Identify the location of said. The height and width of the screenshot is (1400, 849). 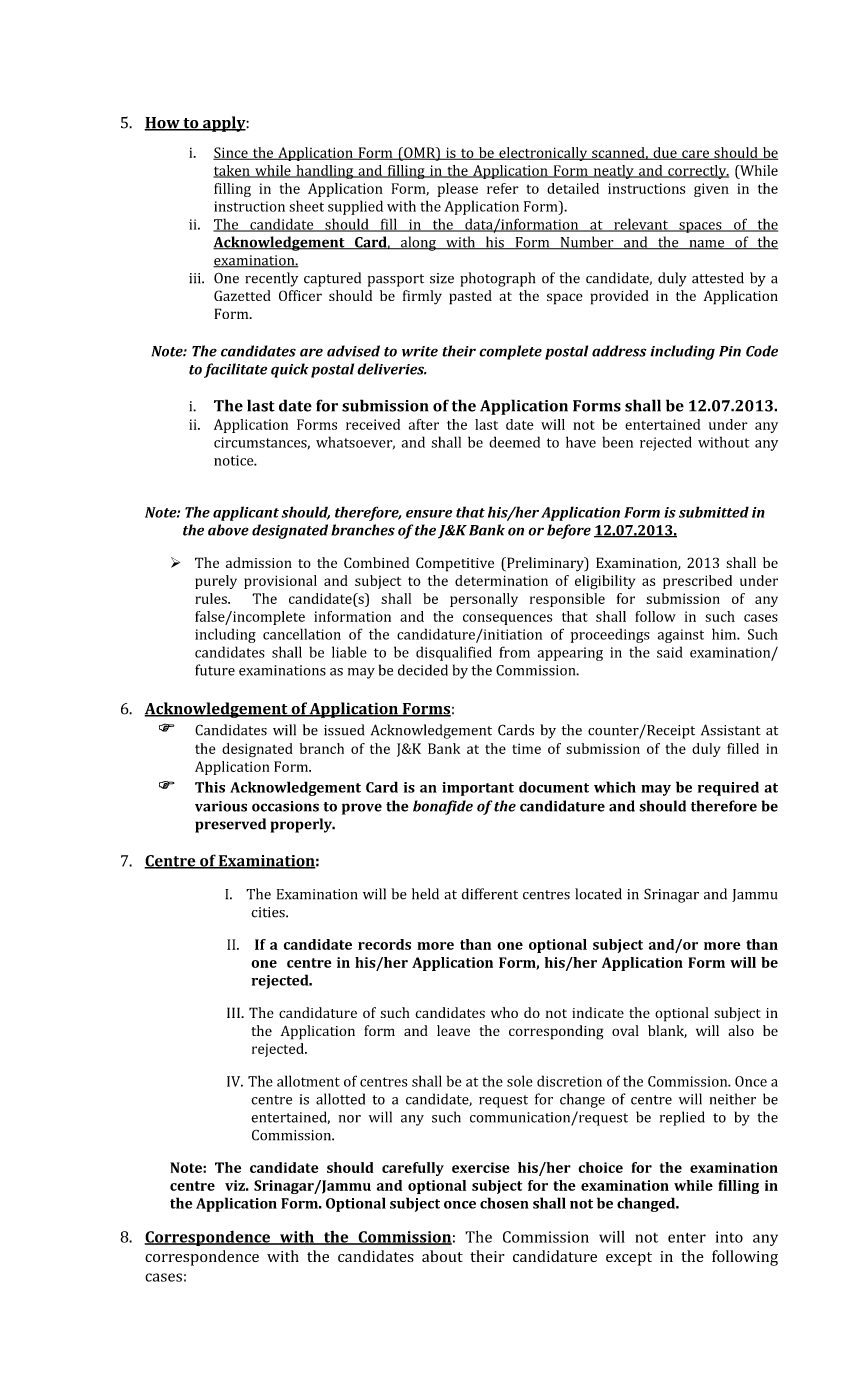
(670, 652).
